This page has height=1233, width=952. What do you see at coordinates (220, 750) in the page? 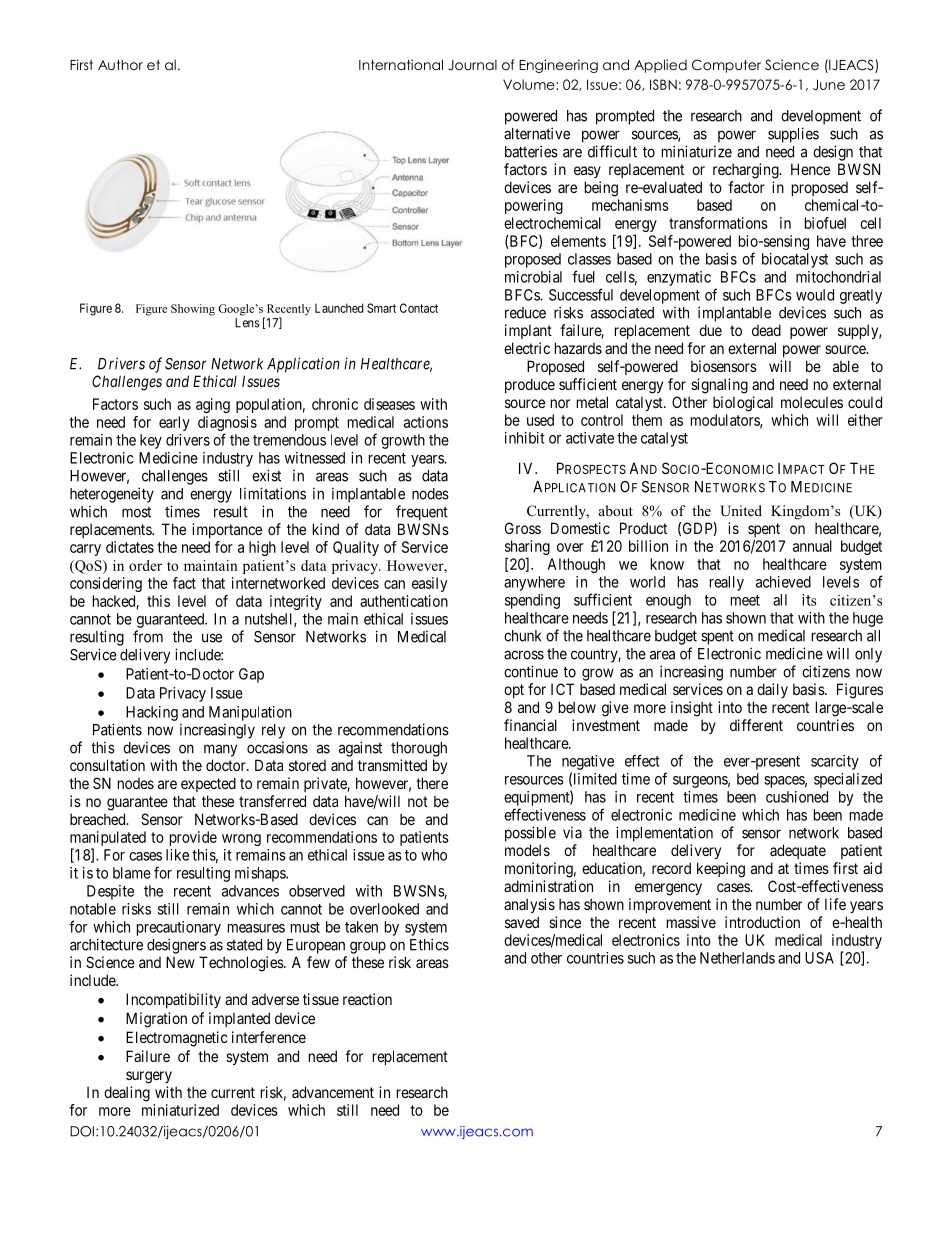
I see `many` at bounding box center [220, 750].
